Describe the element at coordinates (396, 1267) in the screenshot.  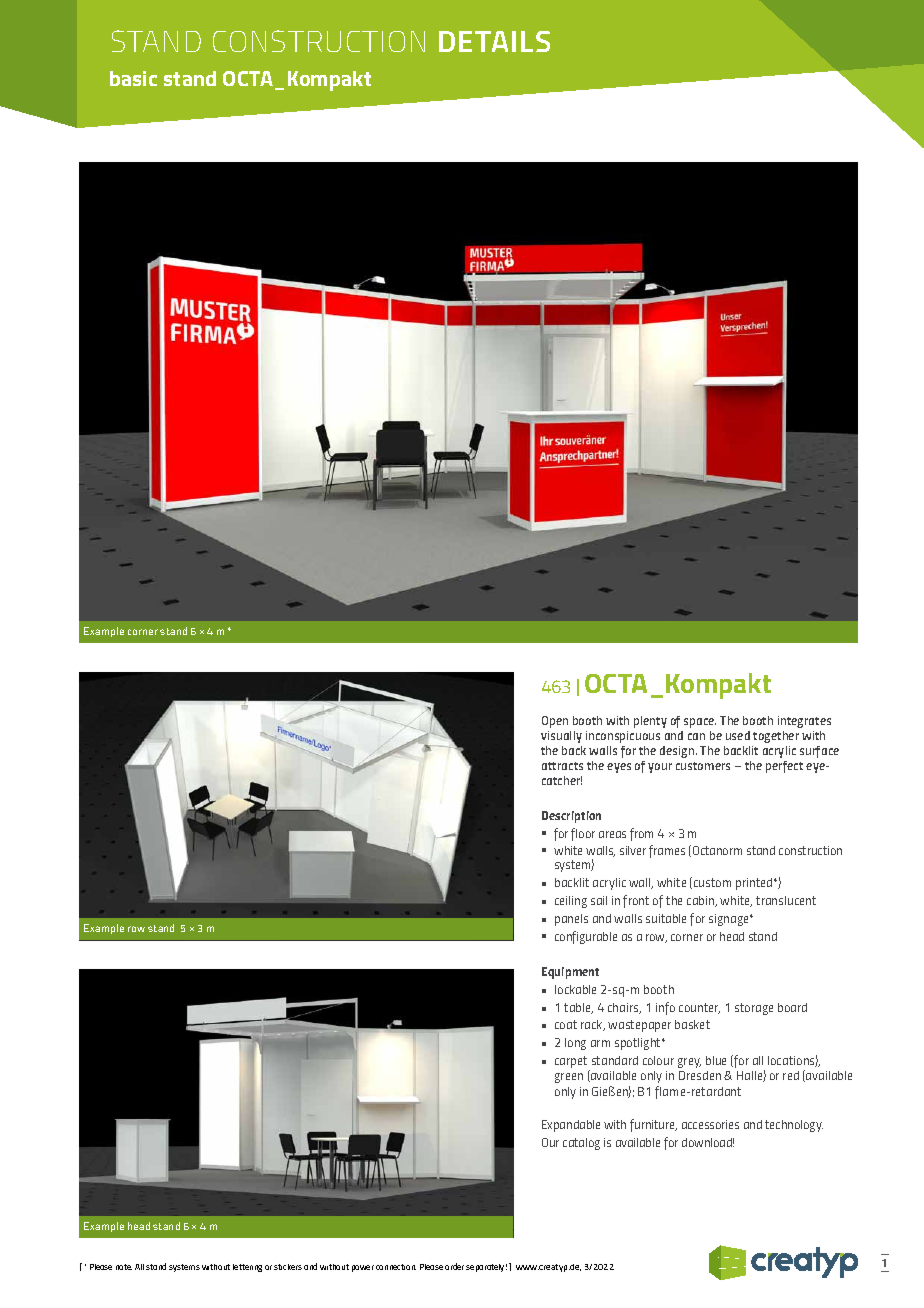
I see `connection` at that location.
